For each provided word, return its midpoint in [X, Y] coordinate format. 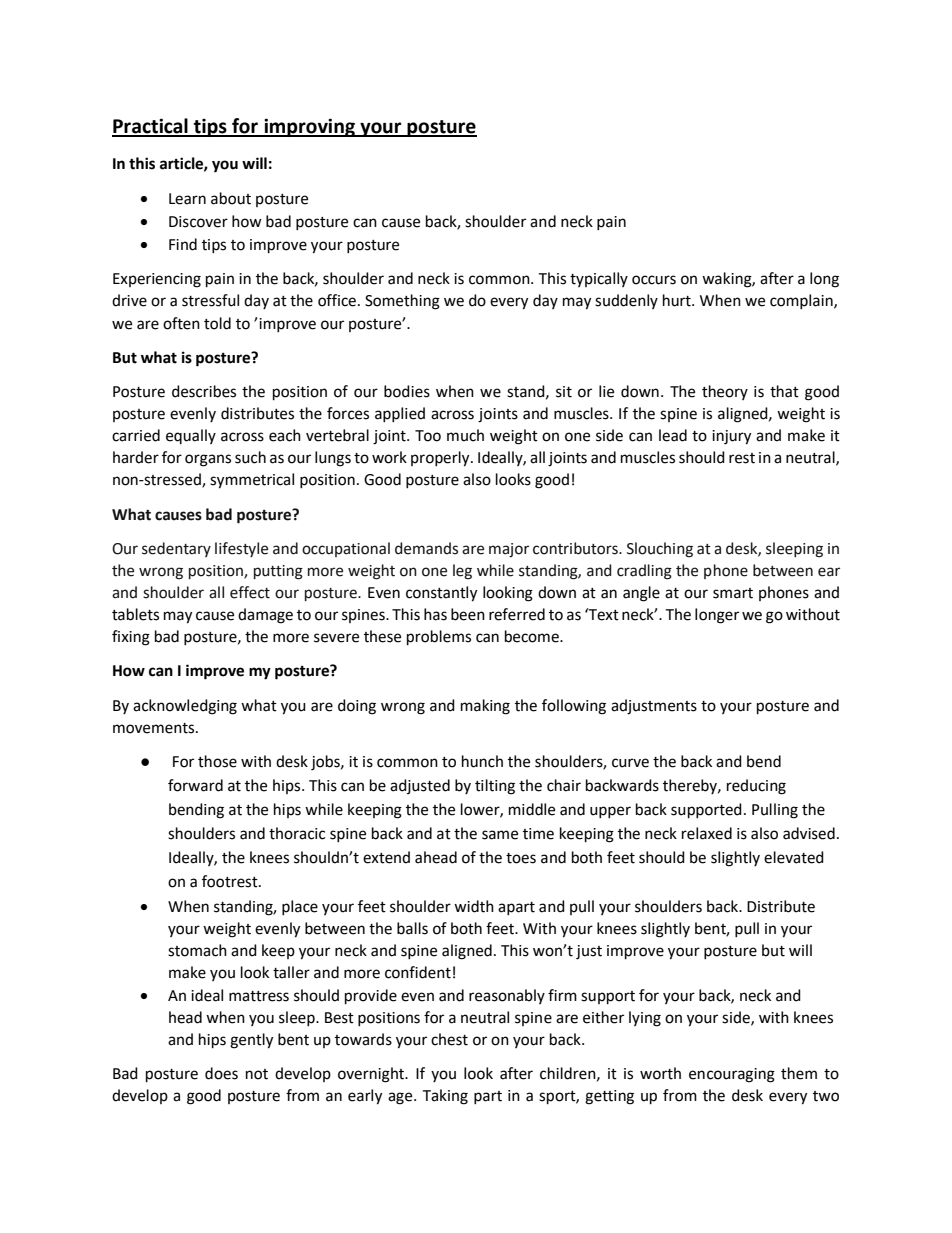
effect [250, 592]
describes [204, 391]
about [231, 198]
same [500, 835]
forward [195, 785]
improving [309, 127]
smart [733, 593]
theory [725, 392]
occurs [654, 280]
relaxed [707, 833]
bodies [407, 391]
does [221, 1073]
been [468, 614]
